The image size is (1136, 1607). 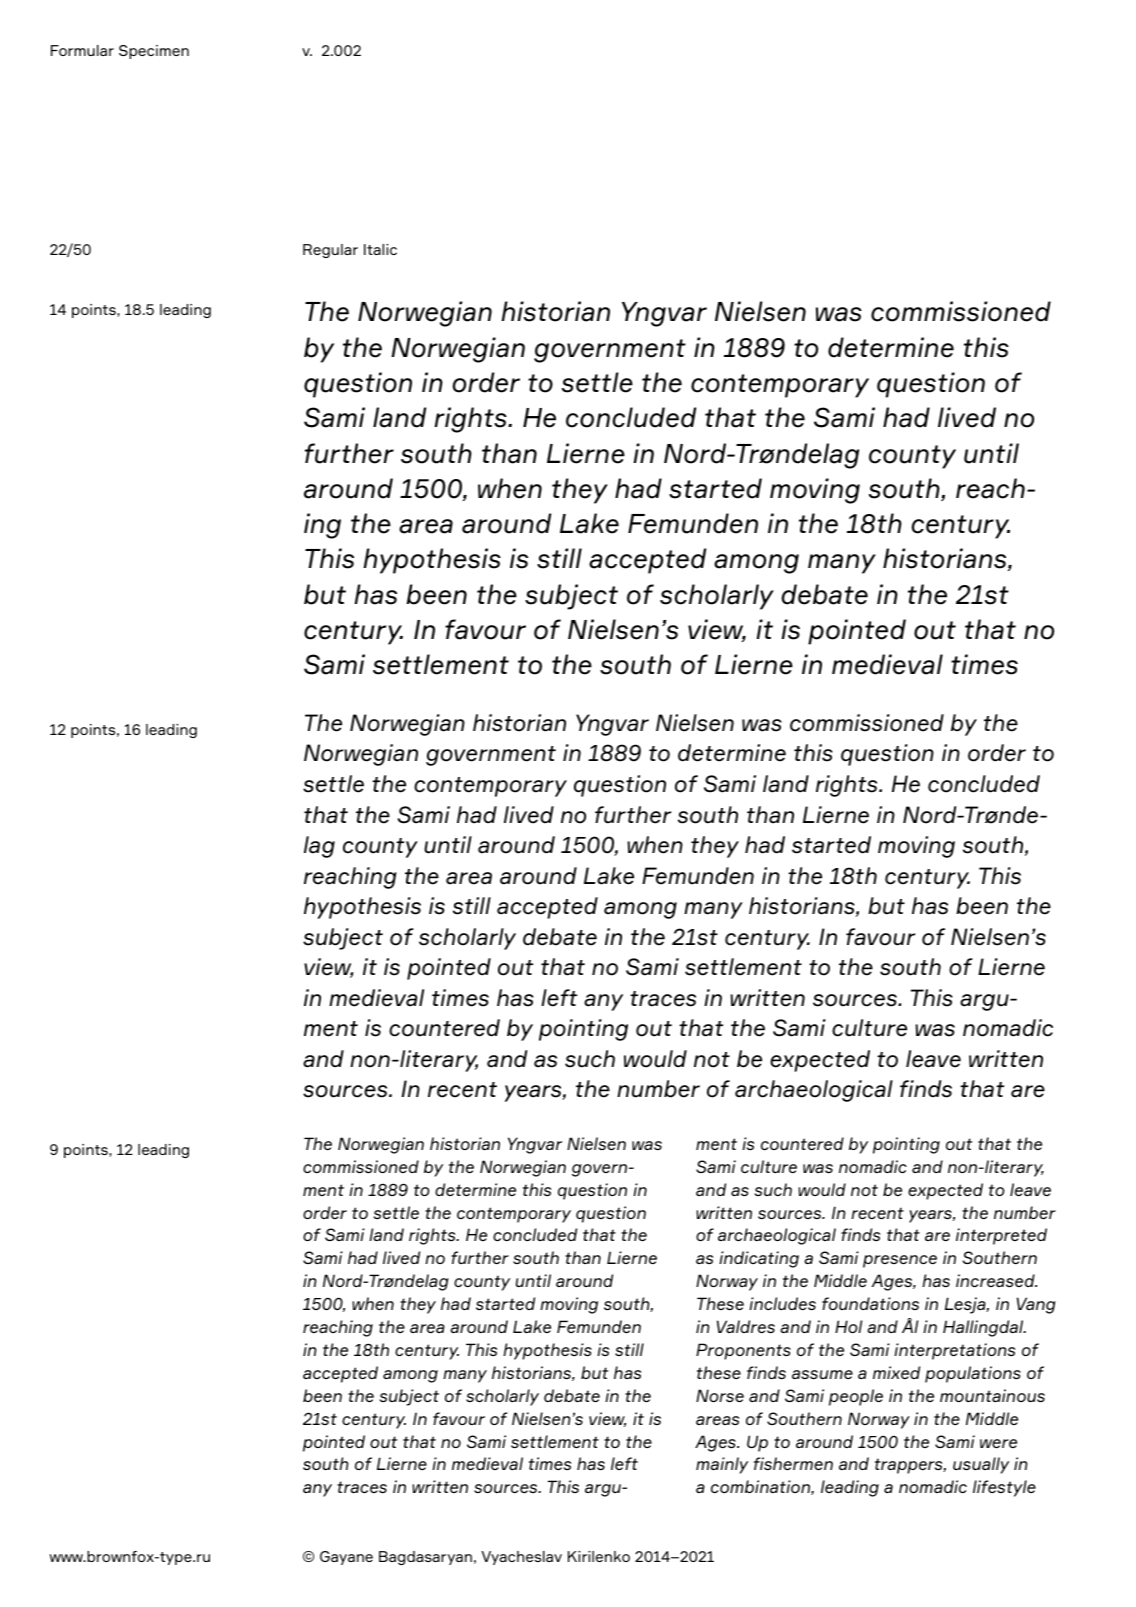 What do you see at coordinates (996, 1280) in the screenshot?
I see `increased` at bounding box center [996, 1280].
